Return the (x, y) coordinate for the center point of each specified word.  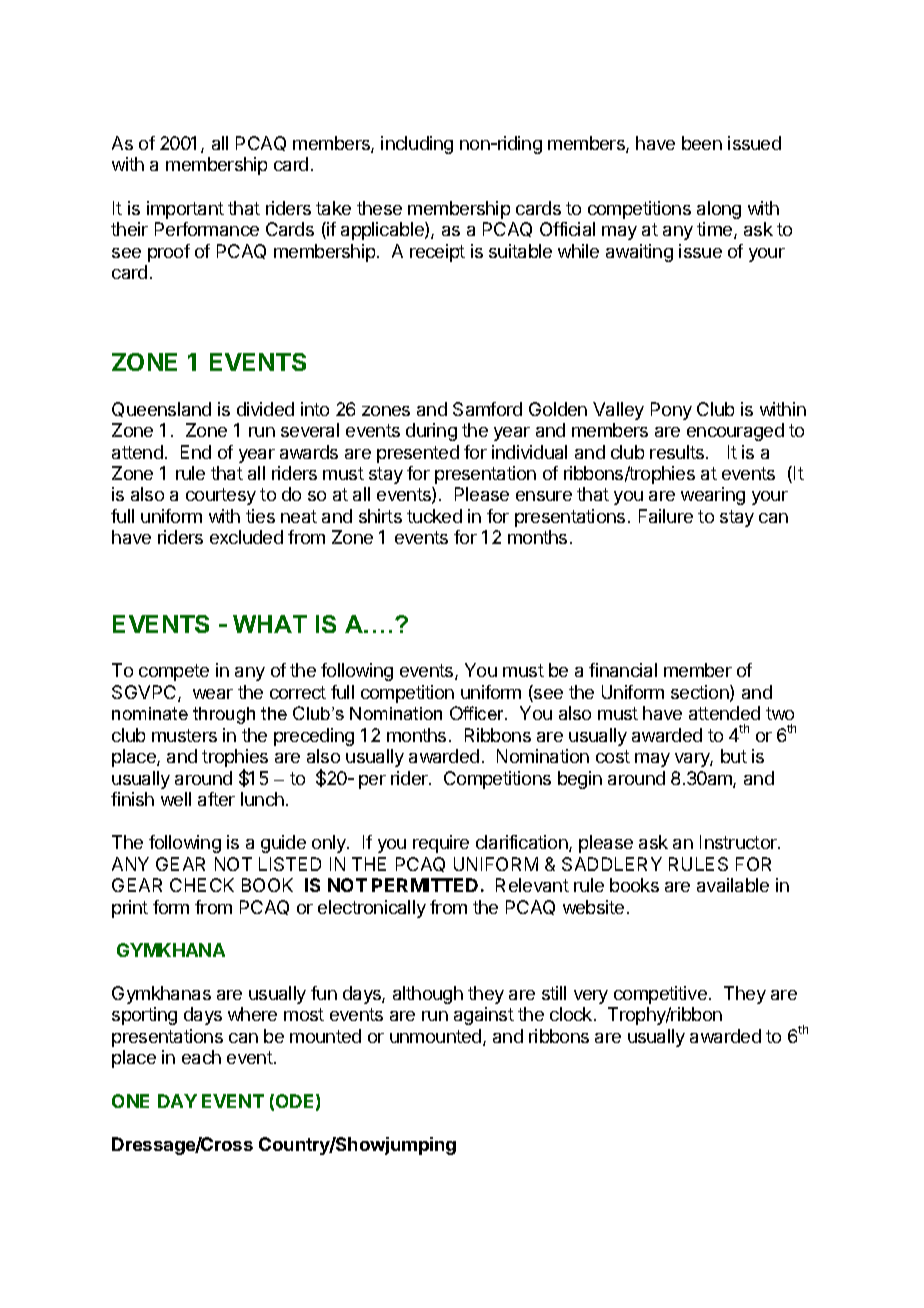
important (185, 210)
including (417, 145)
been (702, 143)
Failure (666, 516)
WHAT (270, 624)
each (201, 1057)
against (484, 1016)
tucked (434, 516)
